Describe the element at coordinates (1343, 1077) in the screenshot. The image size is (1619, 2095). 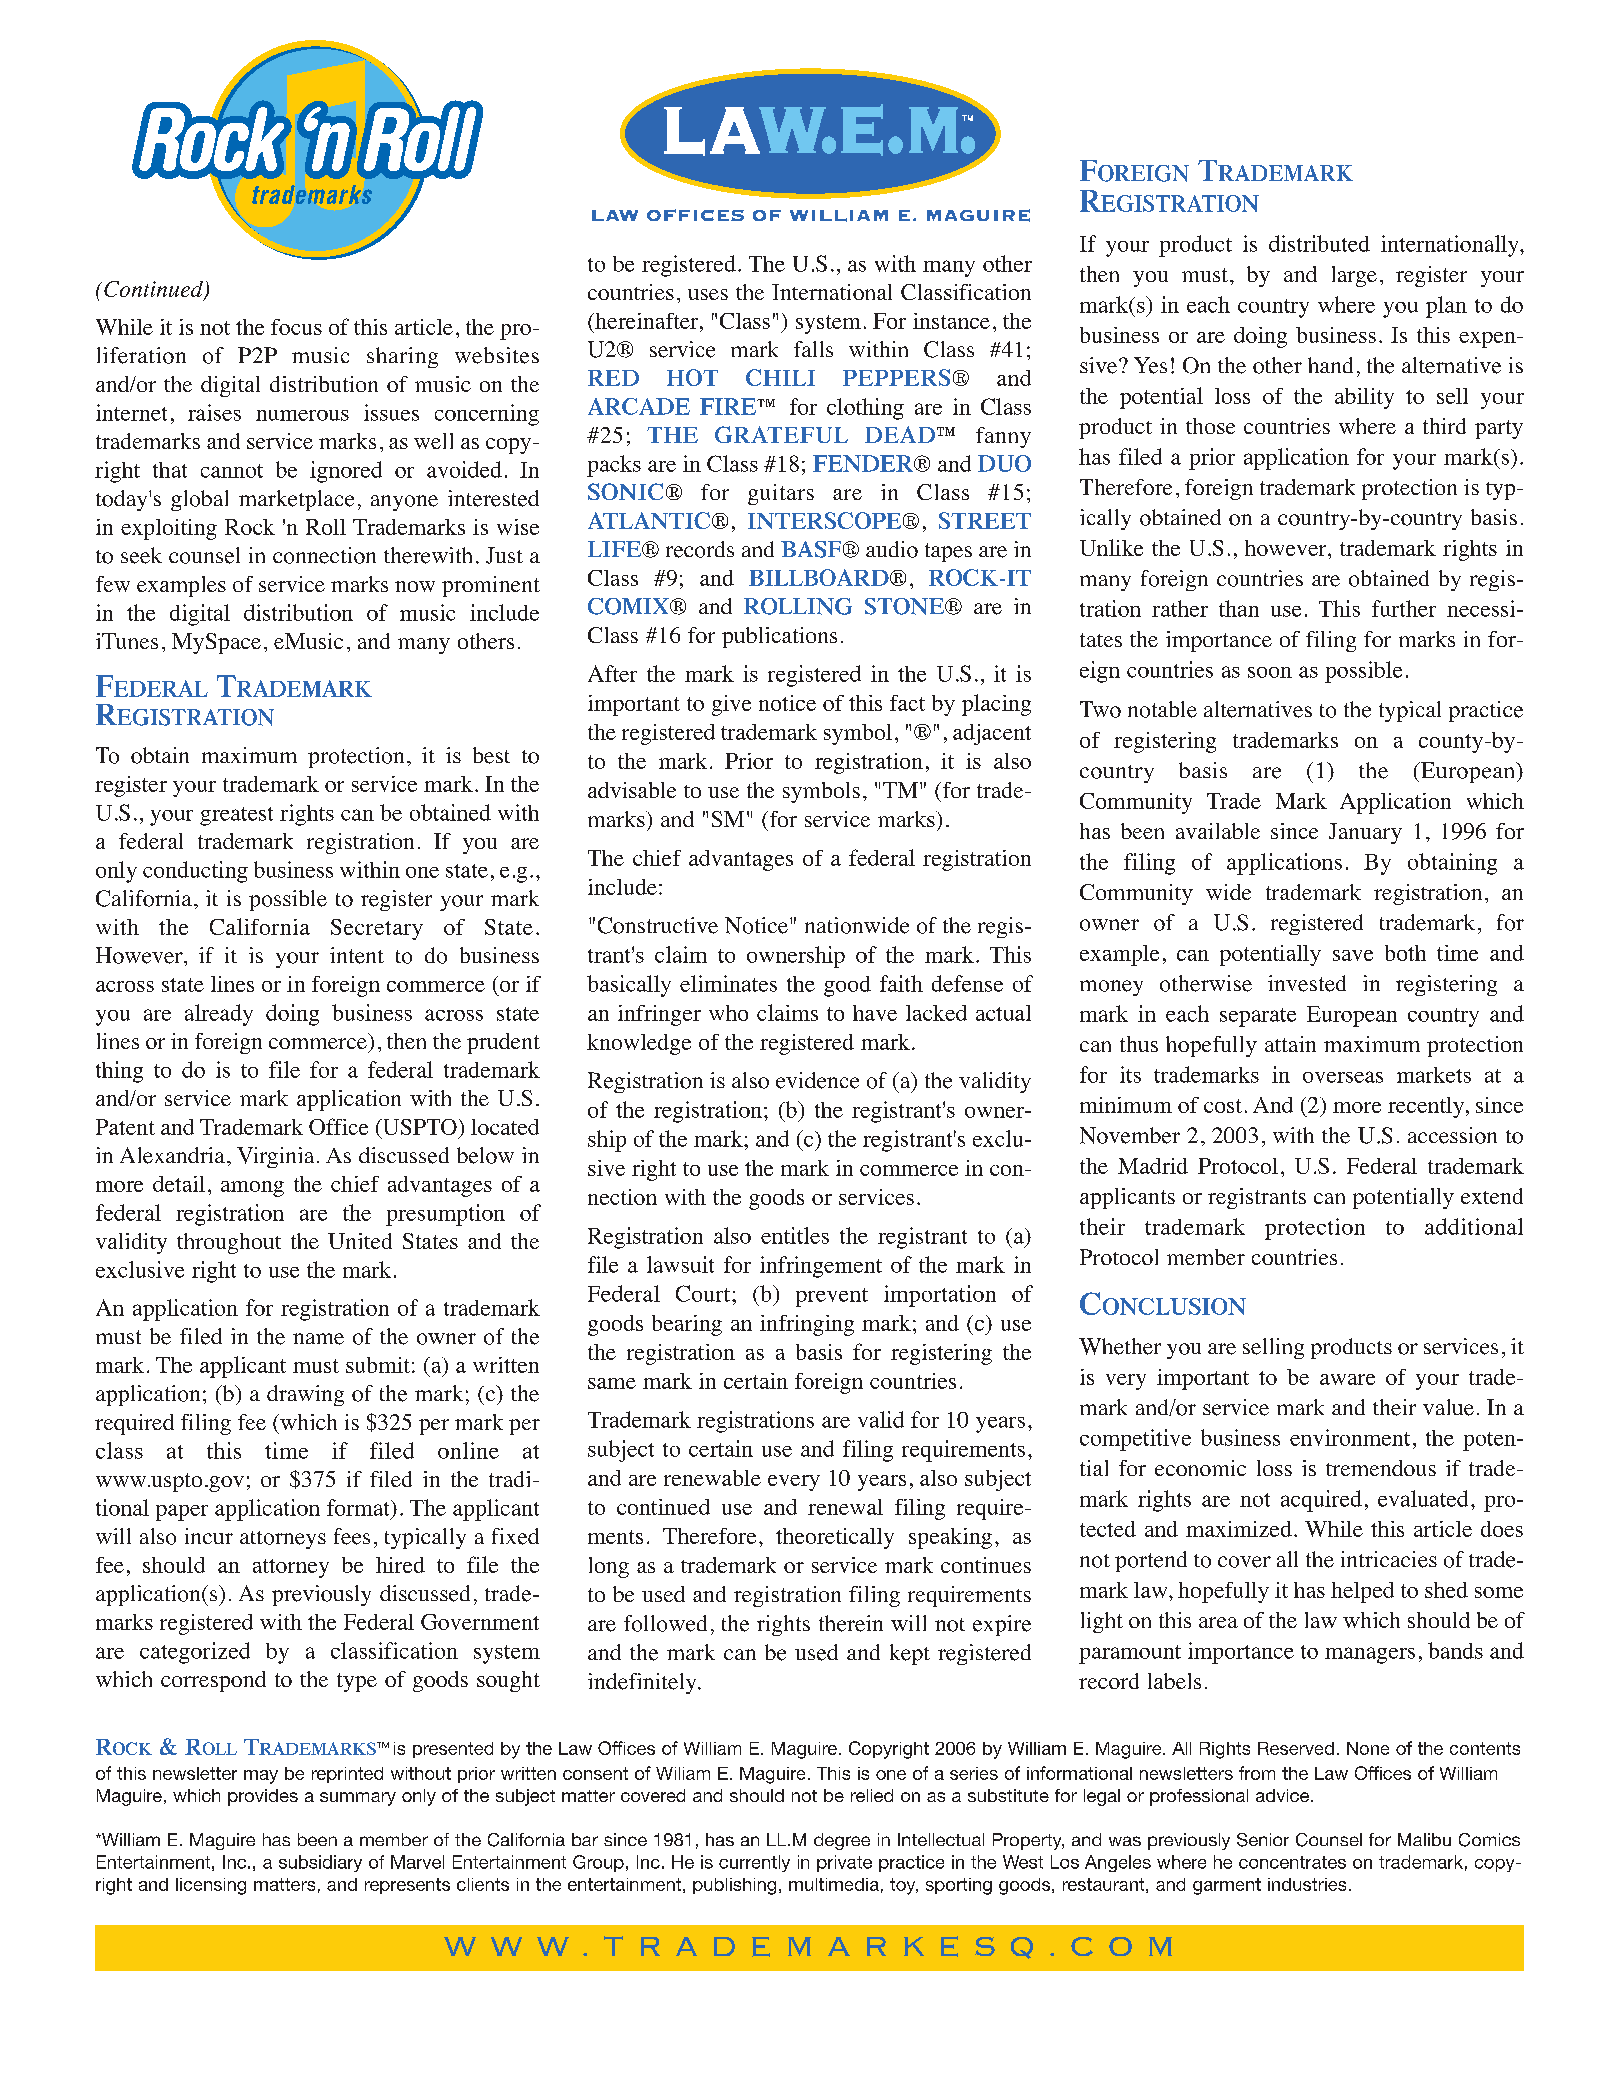
I see `overseas` at that location.
